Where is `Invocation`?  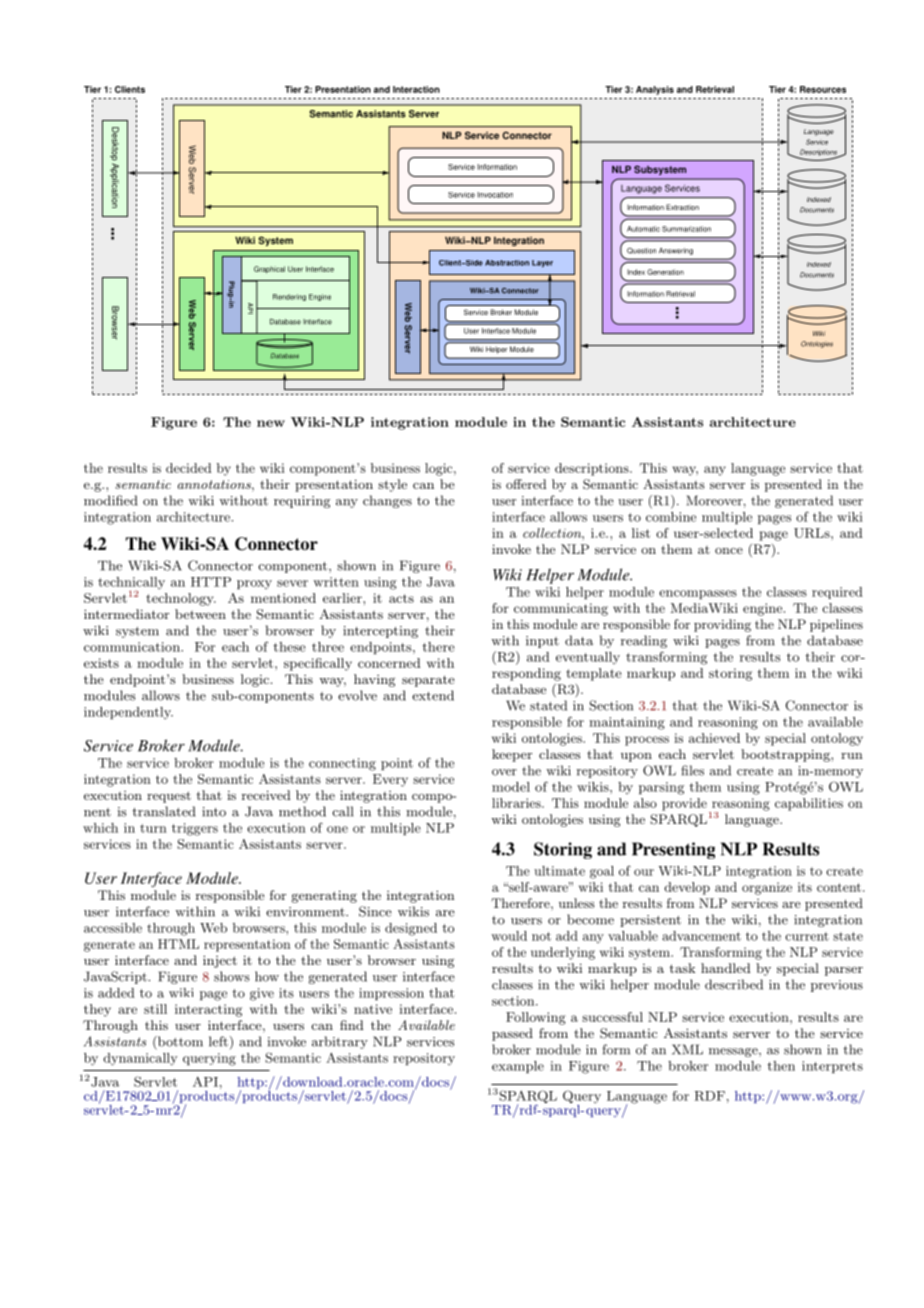 Invocation is located at coordinates (495, 195).
